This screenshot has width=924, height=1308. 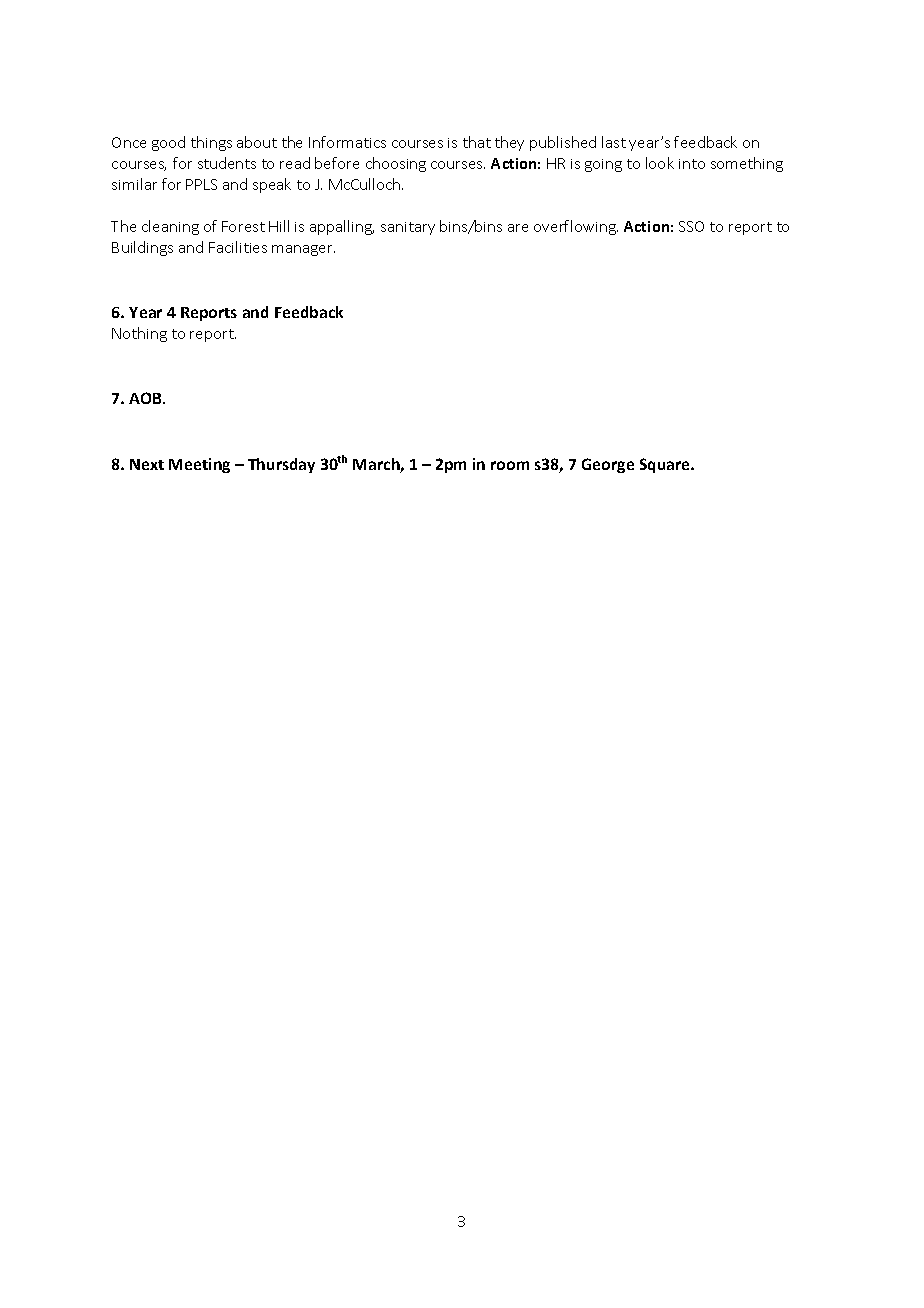 I want to click on Nothing, so click(x=139, y=334).
